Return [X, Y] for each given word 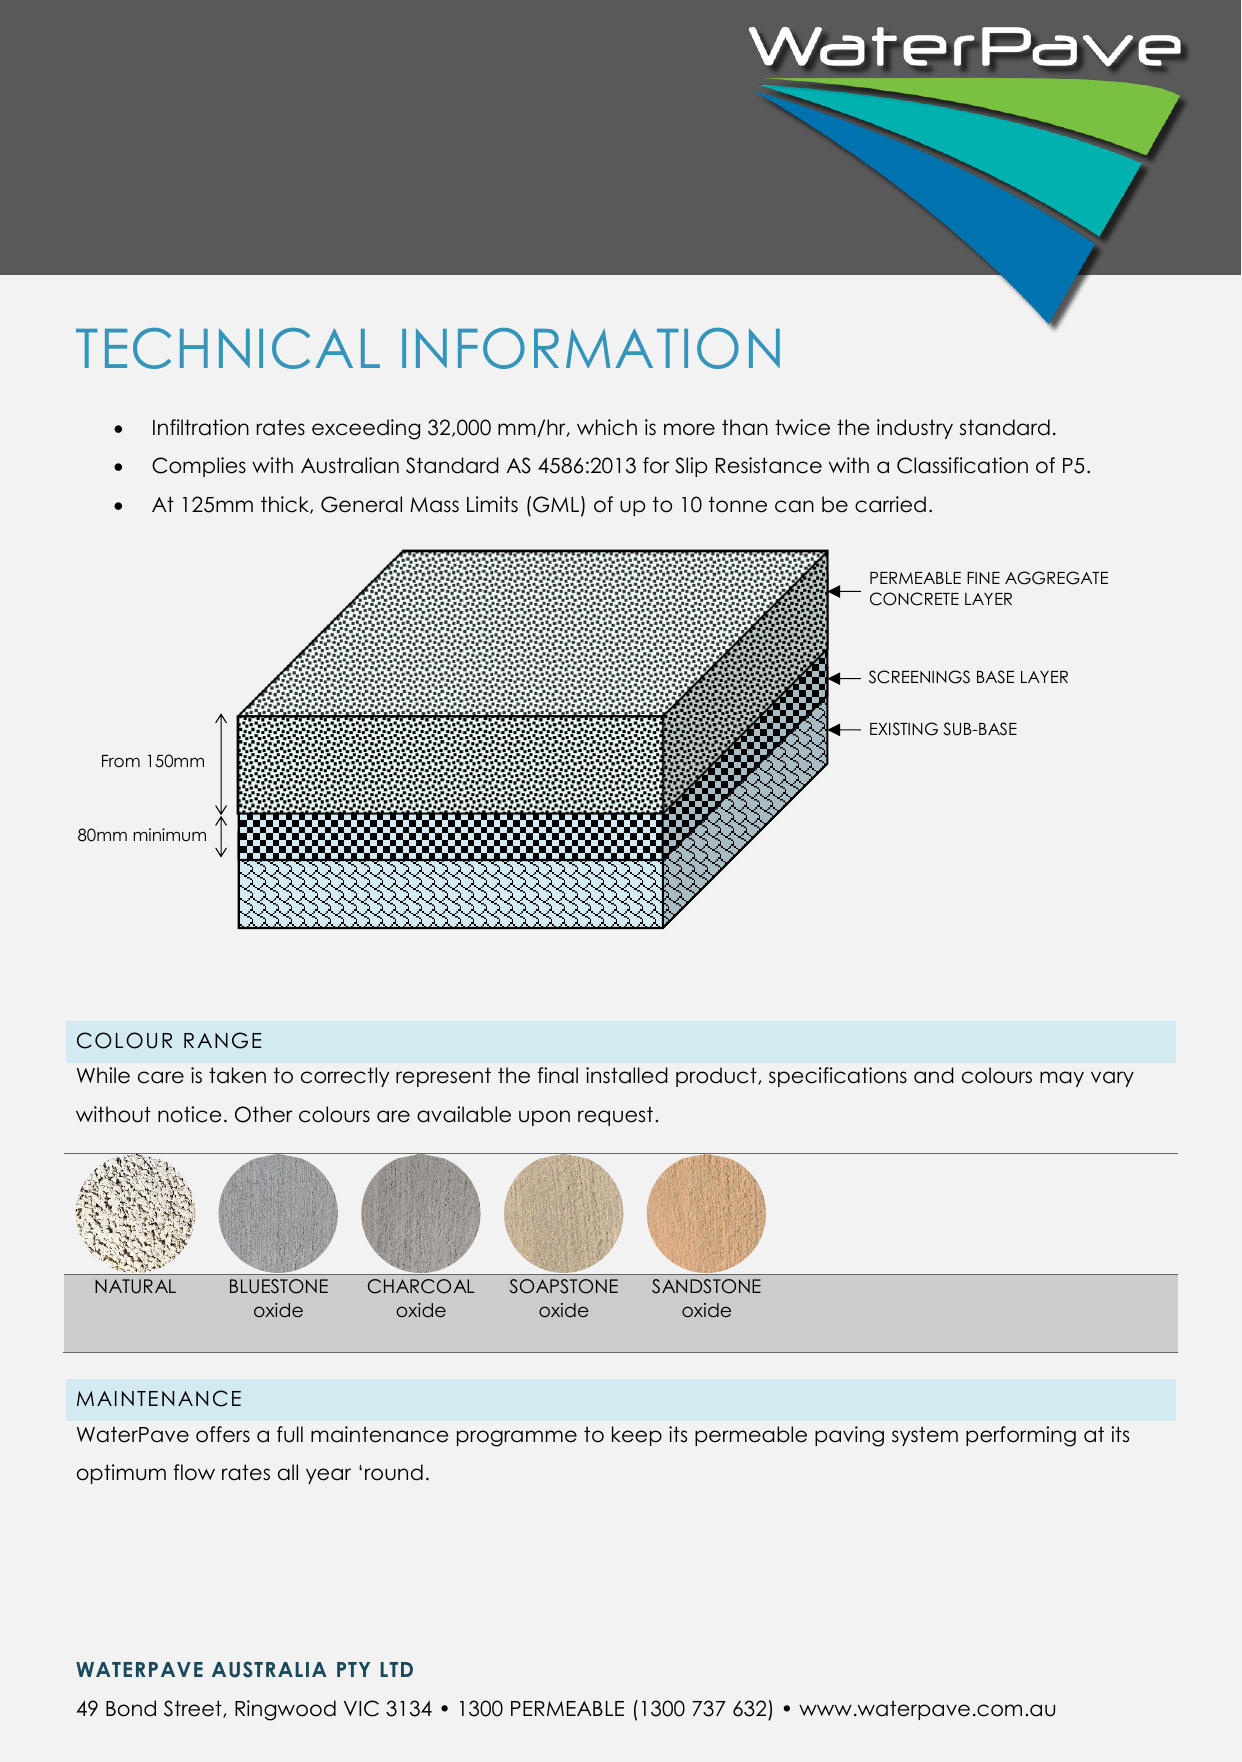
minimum [169, 834]
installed [627, 1075]
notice [190, 1114]
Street [194, 1709]
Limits [492, 504]
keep [637, 1436]
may [1062, 1079]
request [615, 1116]
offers [223, 1434]
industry [915, 429]
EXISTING [904, 729]
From [121, 761]
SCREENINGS [919, 677]
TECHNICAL [228, 348]
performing [1021, 1436]
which [607, 427]
